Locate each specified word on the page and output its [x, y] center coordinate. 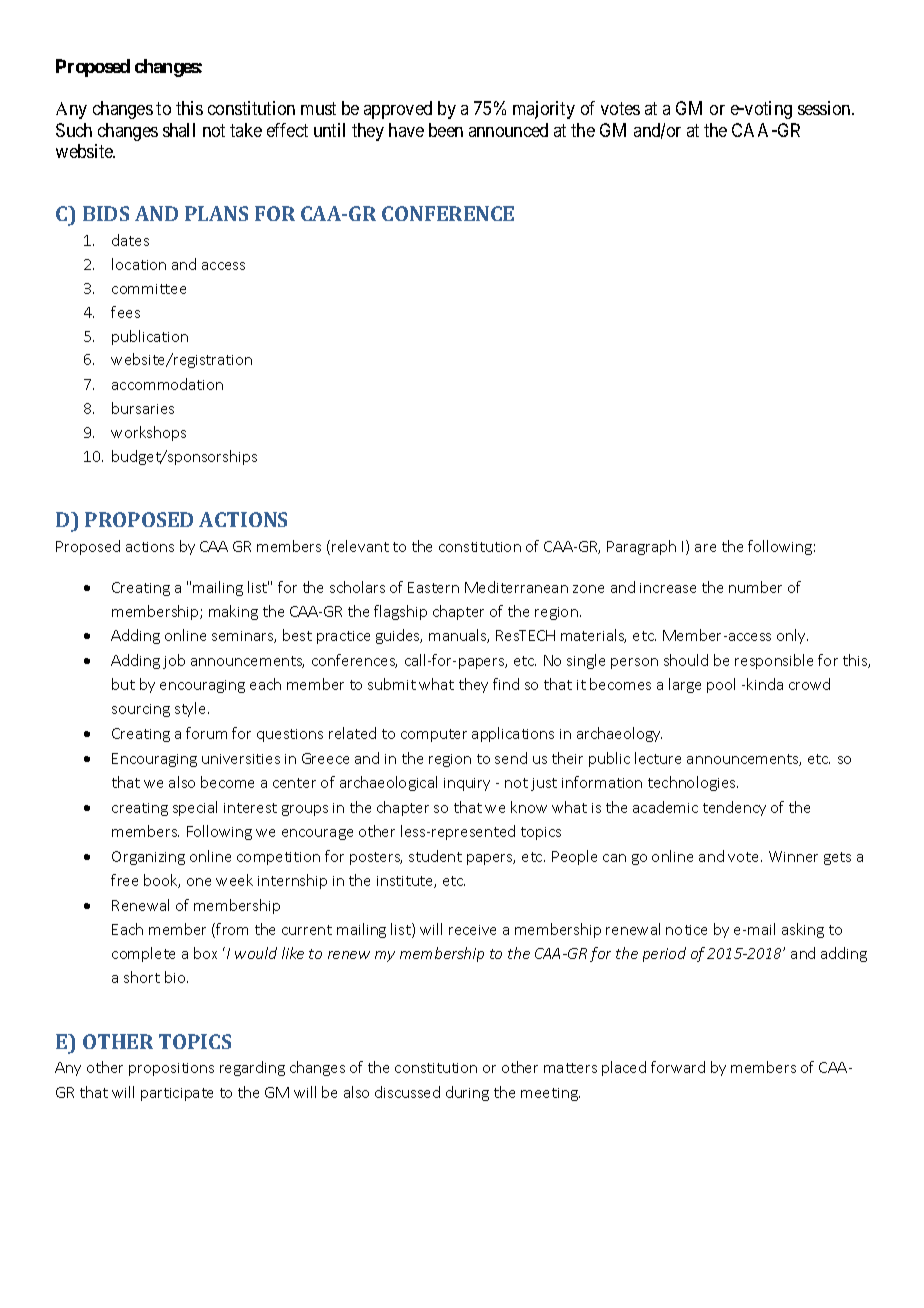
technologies [693, 783]
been [446, 130]
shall [179, 130]
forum [206, 733]
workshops [148, 433]
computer [434, 735]
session [825, 108]
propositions [171, 1069]
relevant [360, 546]
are [705, 548]
